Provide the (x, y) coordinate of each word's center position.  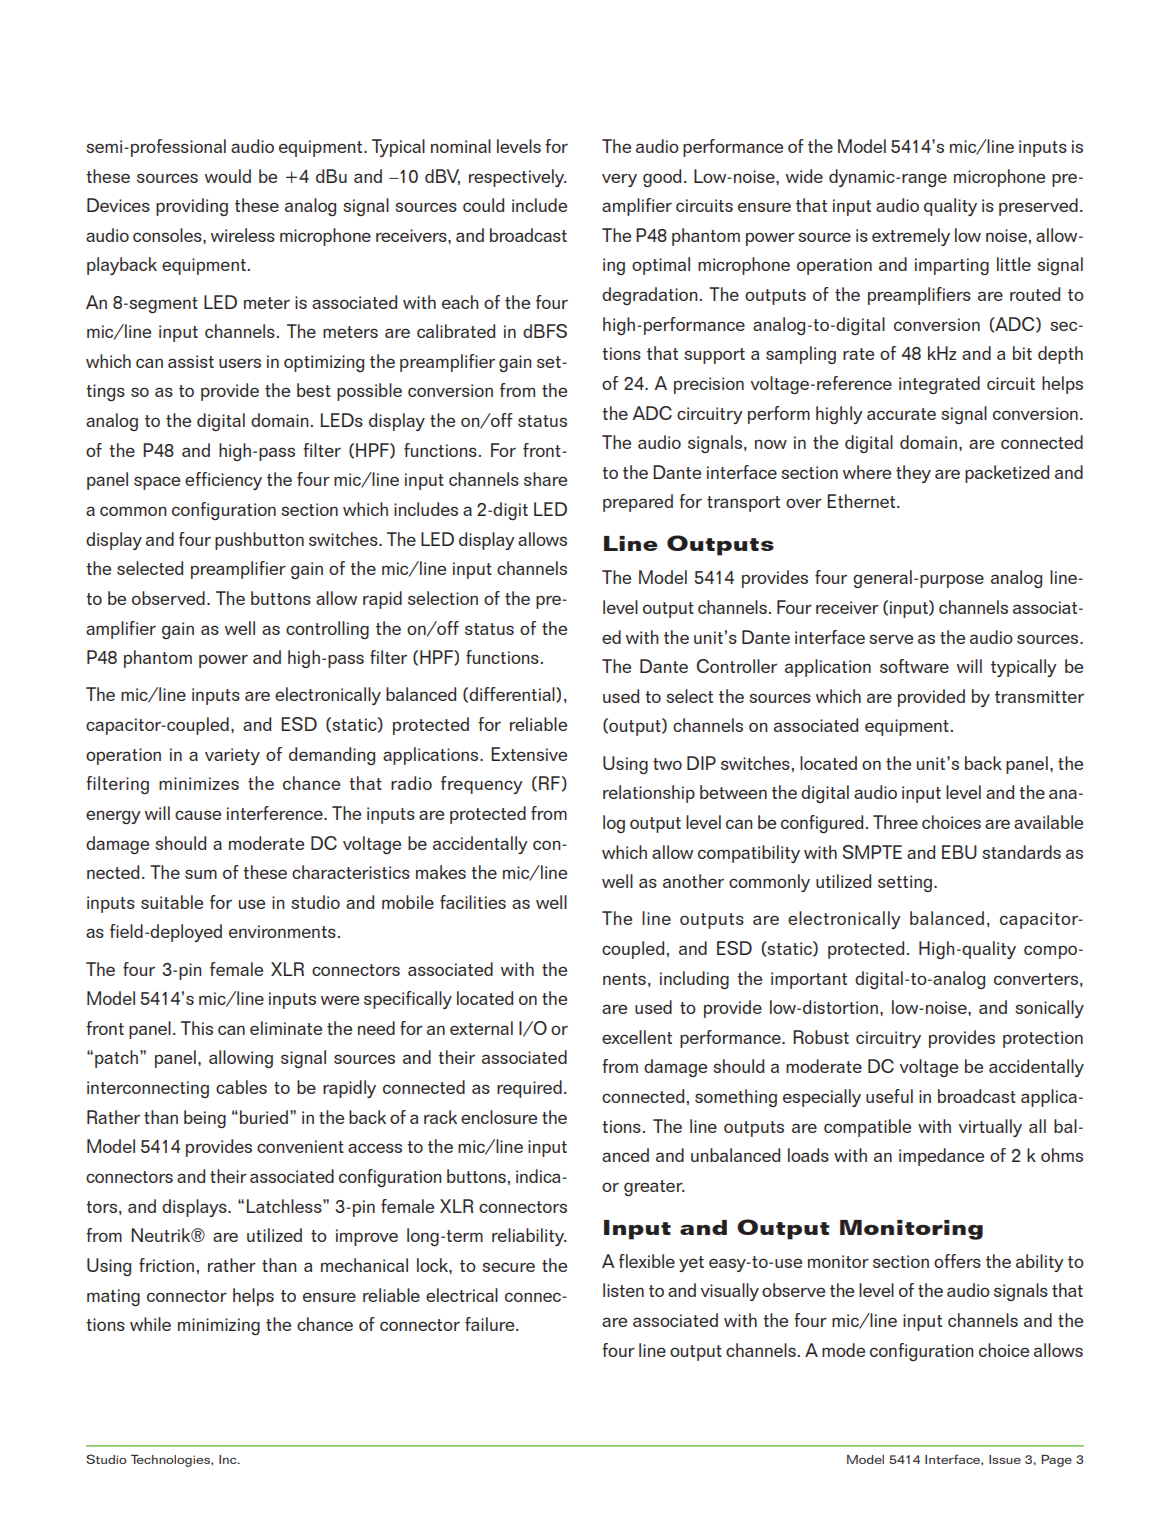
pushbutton (259, 541)
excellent (637, 1037)
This (197, 1028)
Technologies (171, 1461)
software (914, 666)
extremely (911, 237)
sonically (1049, 1009)
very (619, 180)
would (228, 176)
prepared (638, 503)
